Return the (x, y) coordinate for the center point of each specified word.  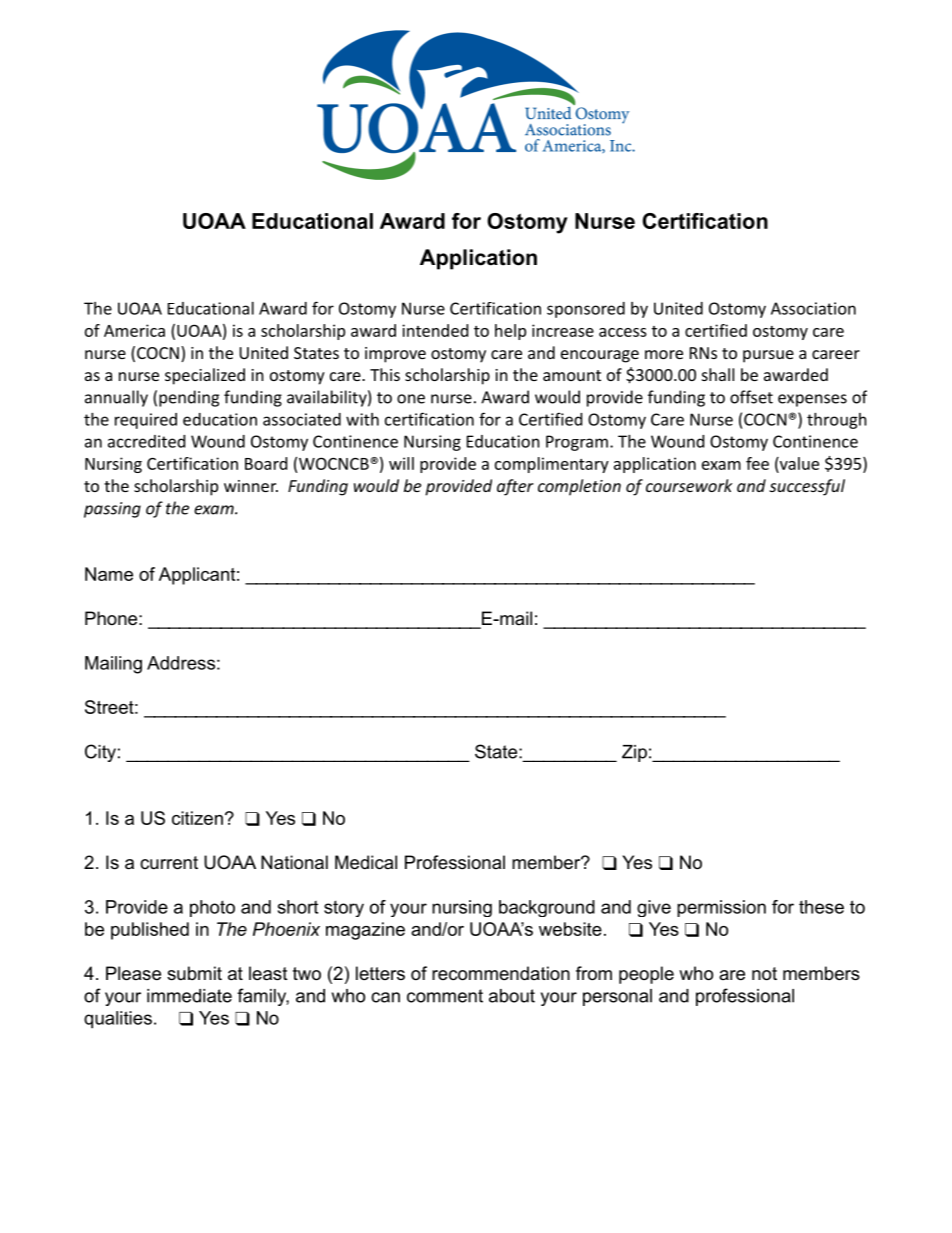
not (764, 974)
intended (435, 330)
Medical (366, 862)
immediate (189, 996)
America (134, 330)
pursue (768, 356)
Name (109, 574)
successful (807, 487)
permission (721, 908)
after (515, 487)
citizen (197, 818)
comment (445, 996)
